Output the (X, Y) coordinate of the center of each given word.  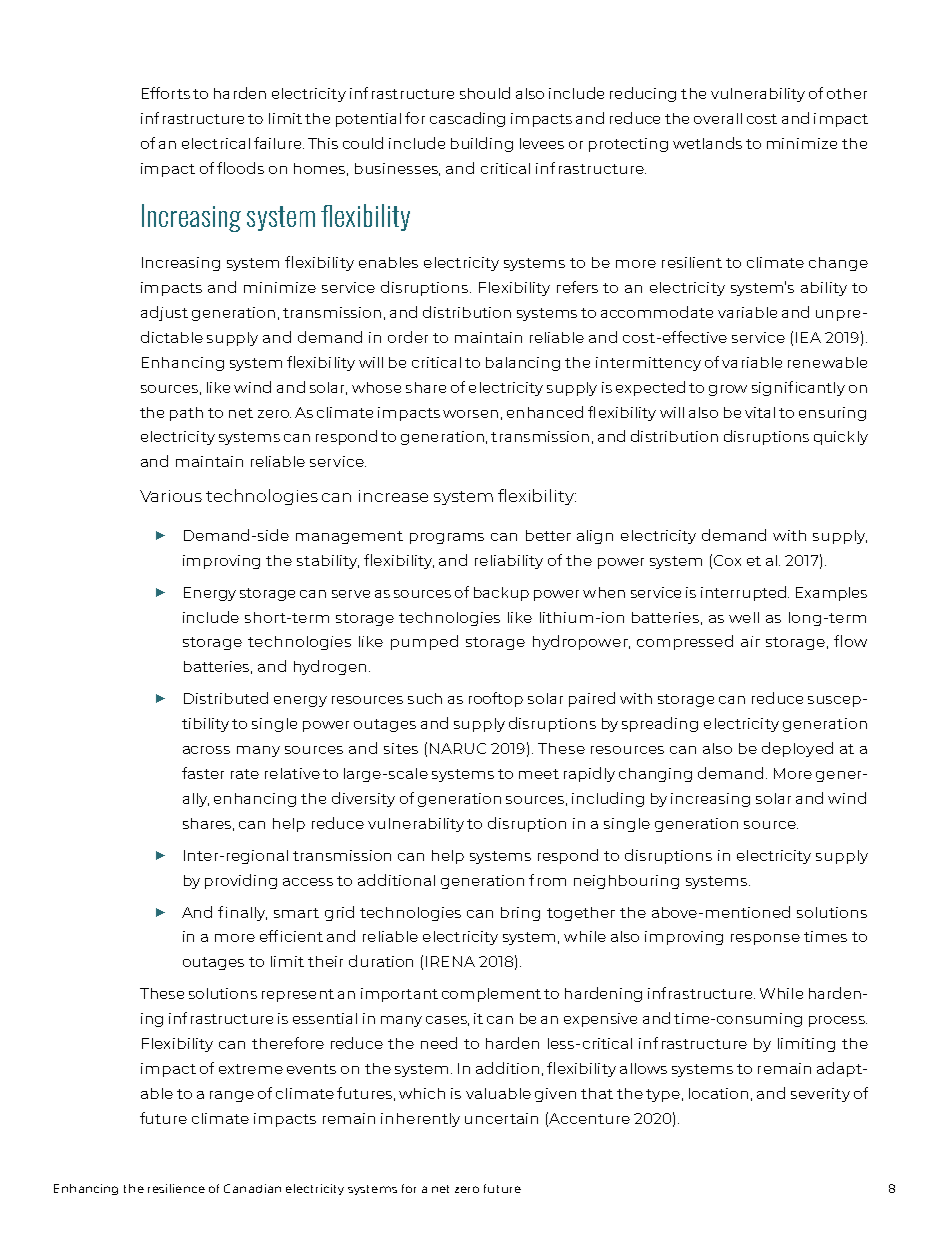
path (186, 414)
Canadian (252, 1188)
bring (520, 914)
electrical (216, 143)
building (482, 144)
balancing (523, 364)
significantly (798, 388)
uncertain (501, 1118)
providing (241, 881)
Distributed (226, 698)
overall (718, 118)
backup (501, 594)
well (744, 617)
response (765, 939)
